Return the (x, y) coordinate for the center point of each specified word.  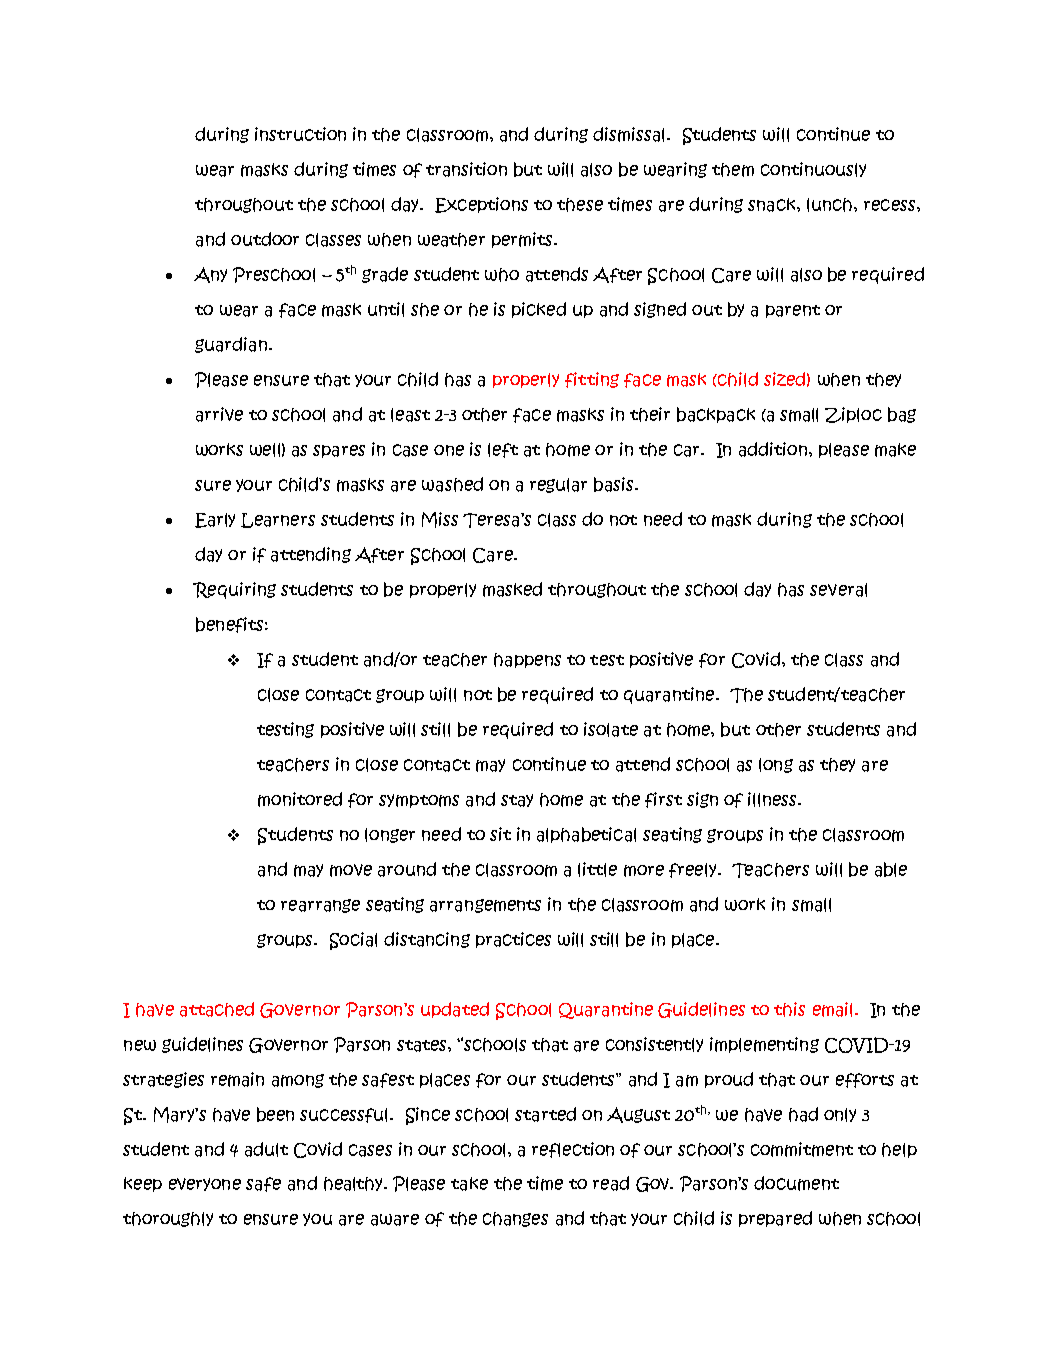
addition (773, 449)
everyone (205, 1184)
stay (517, 800)
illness (773, 799)
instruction (300, 134)
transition (466, 169)
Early (215, 520)
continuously (813, 169)
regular (558, 485)
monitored (300, 799)
